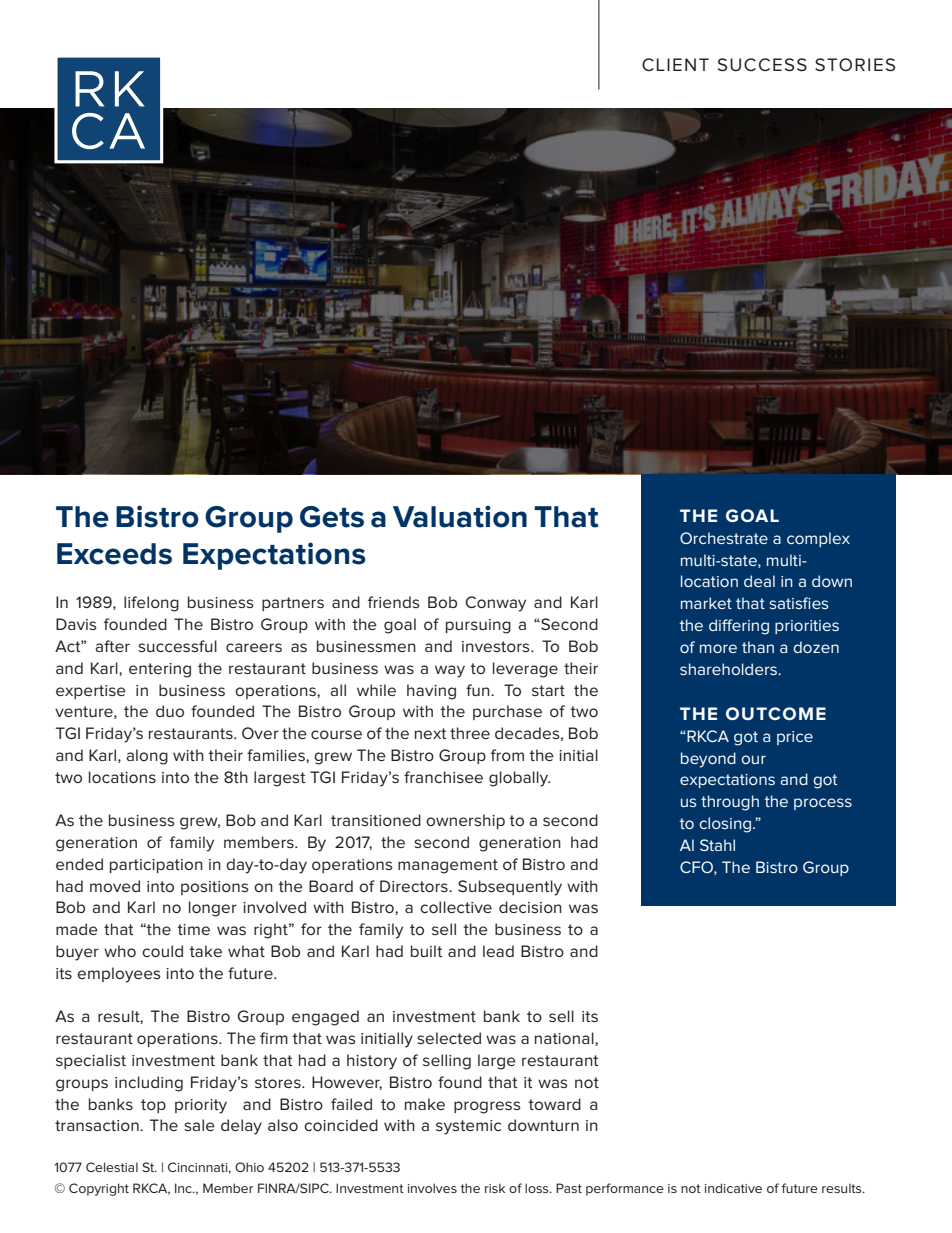 This screenshot has width=952, height=1233. Describe the element at coordinates (733, 1188) in the screenshot. I see `indicative` at that location.
